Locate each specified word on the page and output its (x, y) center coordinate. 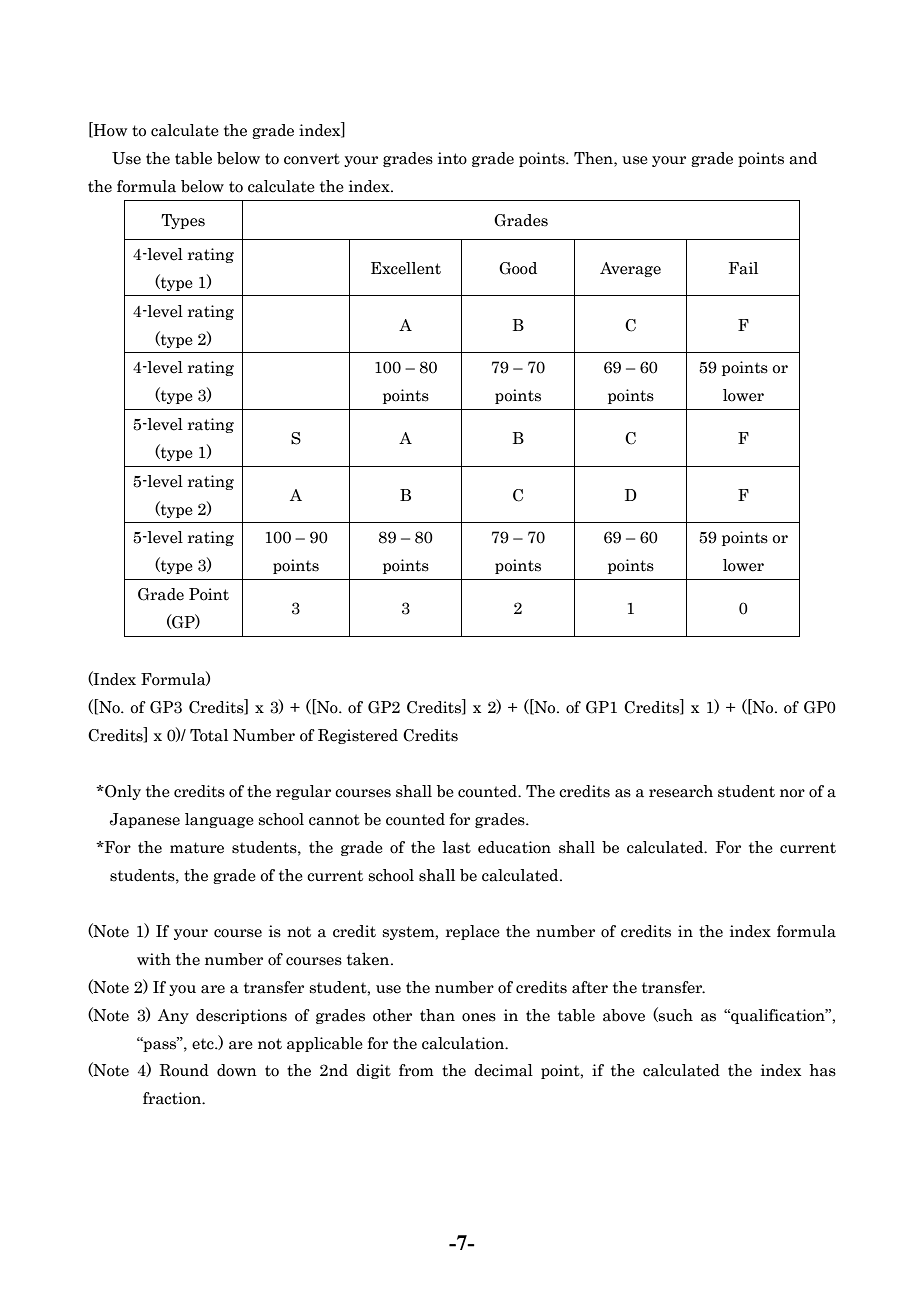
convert (312, 159)
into (452, 158)
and (803, 158)
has (822, 1070)
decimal (503, 1070)
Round (184, 1070)
